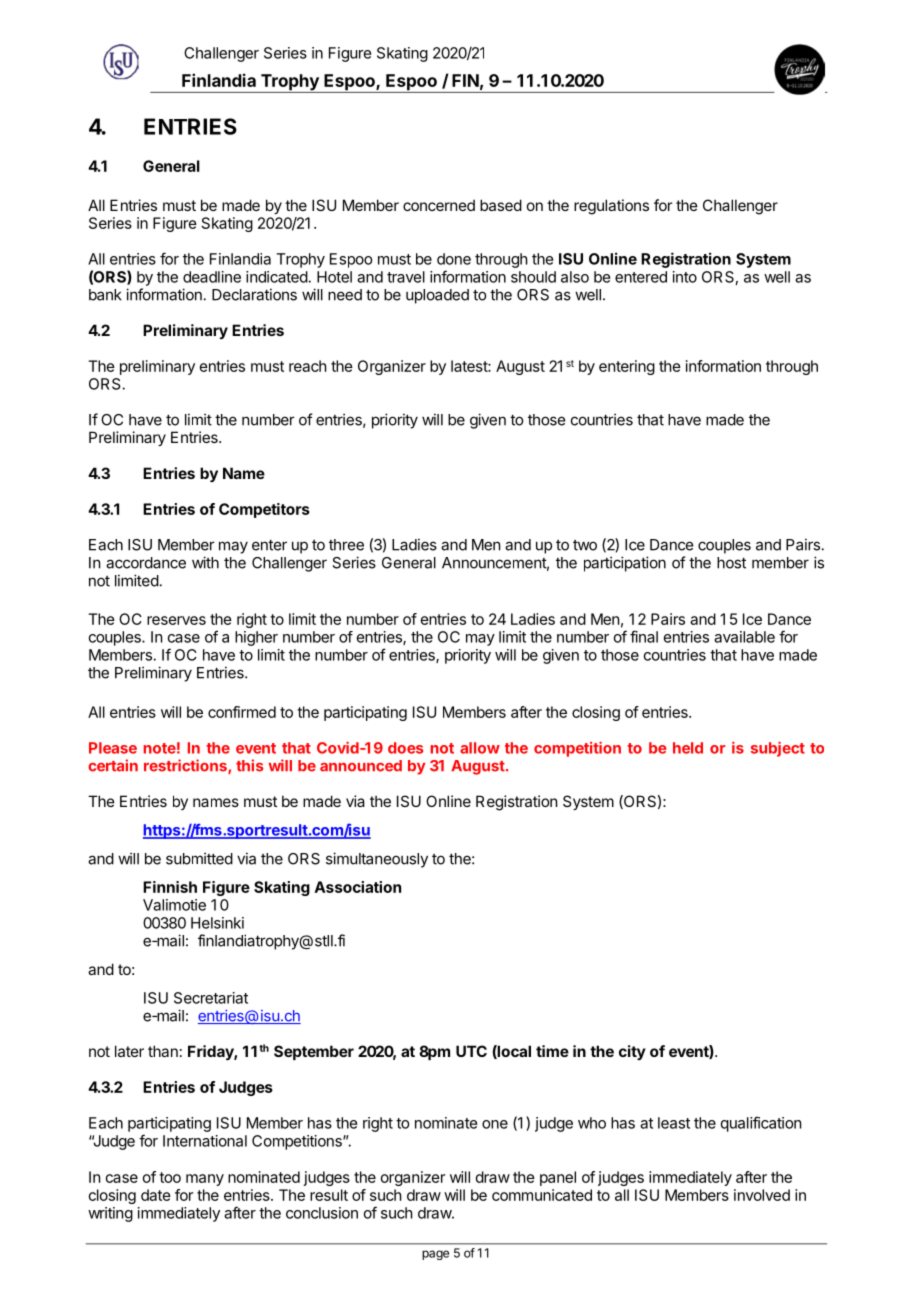 Image resolution: width=924 pixels, height=1308 pixels. Describe the element at coordinates (212, 277) in the image. I see `deadline` at that location.
